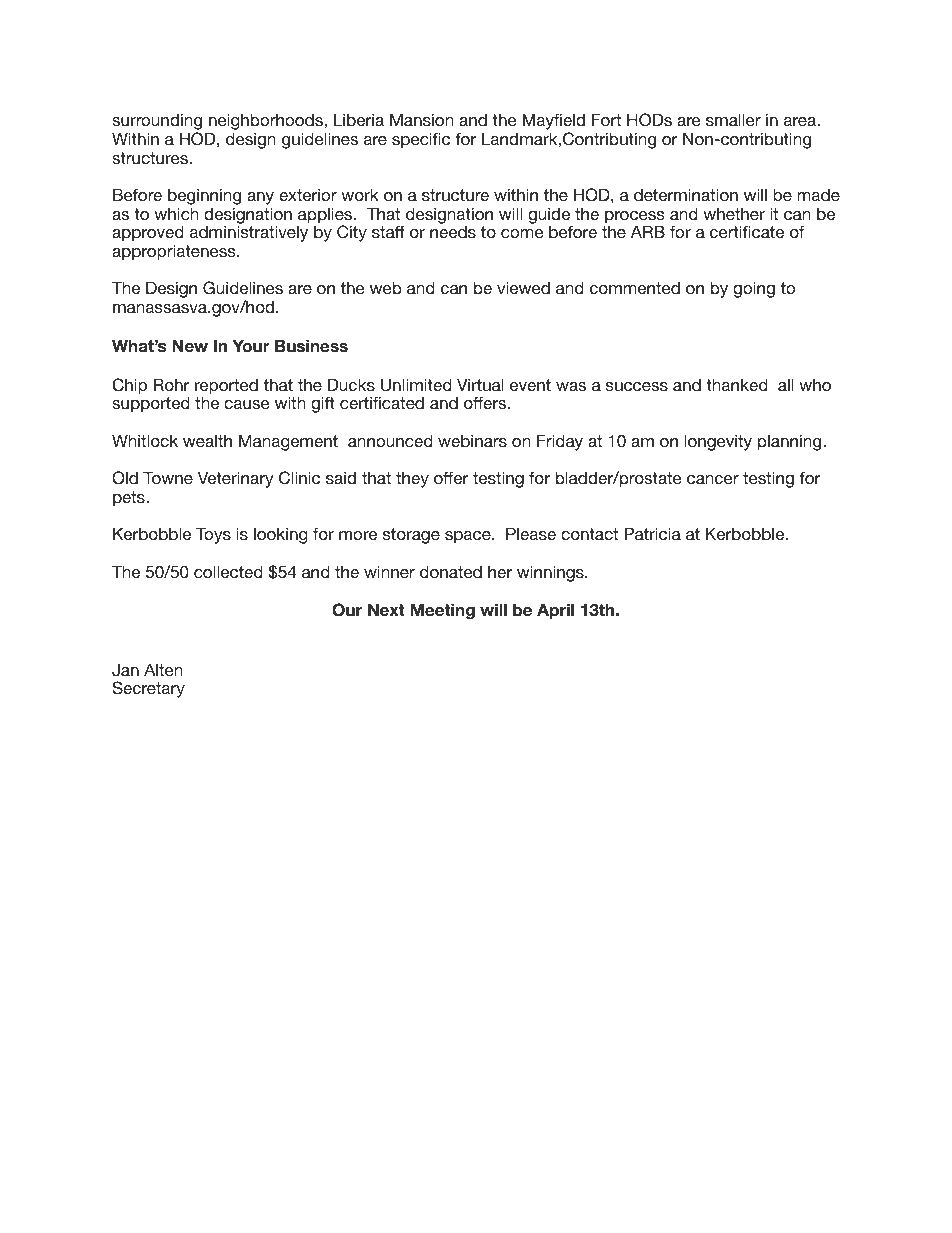  What do you see at coordinates (754, 289) in the document?
I see `going` at bounding box center [754, 289].
